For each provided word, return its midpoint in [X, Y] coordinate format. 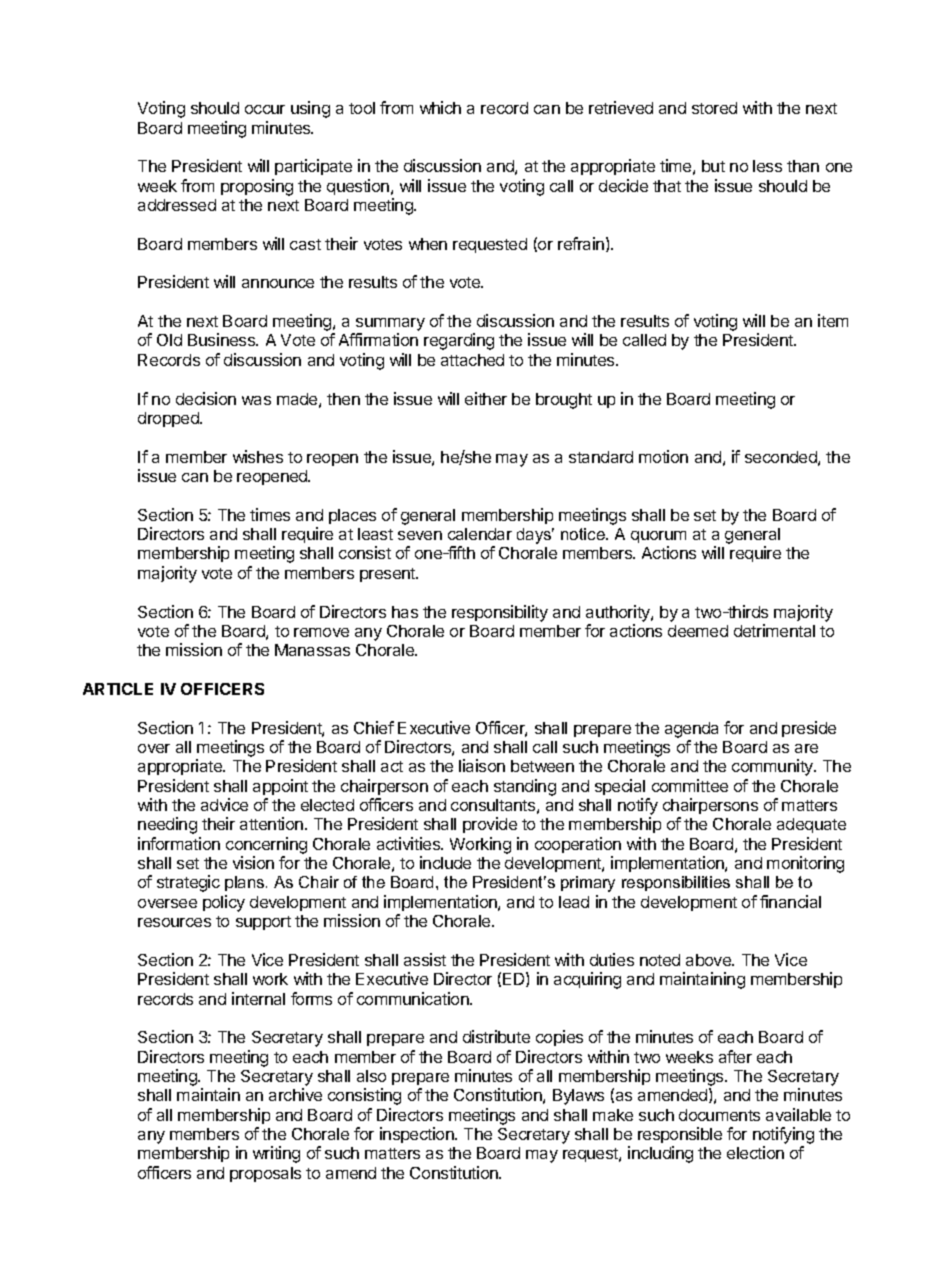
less [767, 166]
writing [276, 1154]
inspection [418, 1135]
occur [265, 109]
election [755, 1152]
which [440, 107]
